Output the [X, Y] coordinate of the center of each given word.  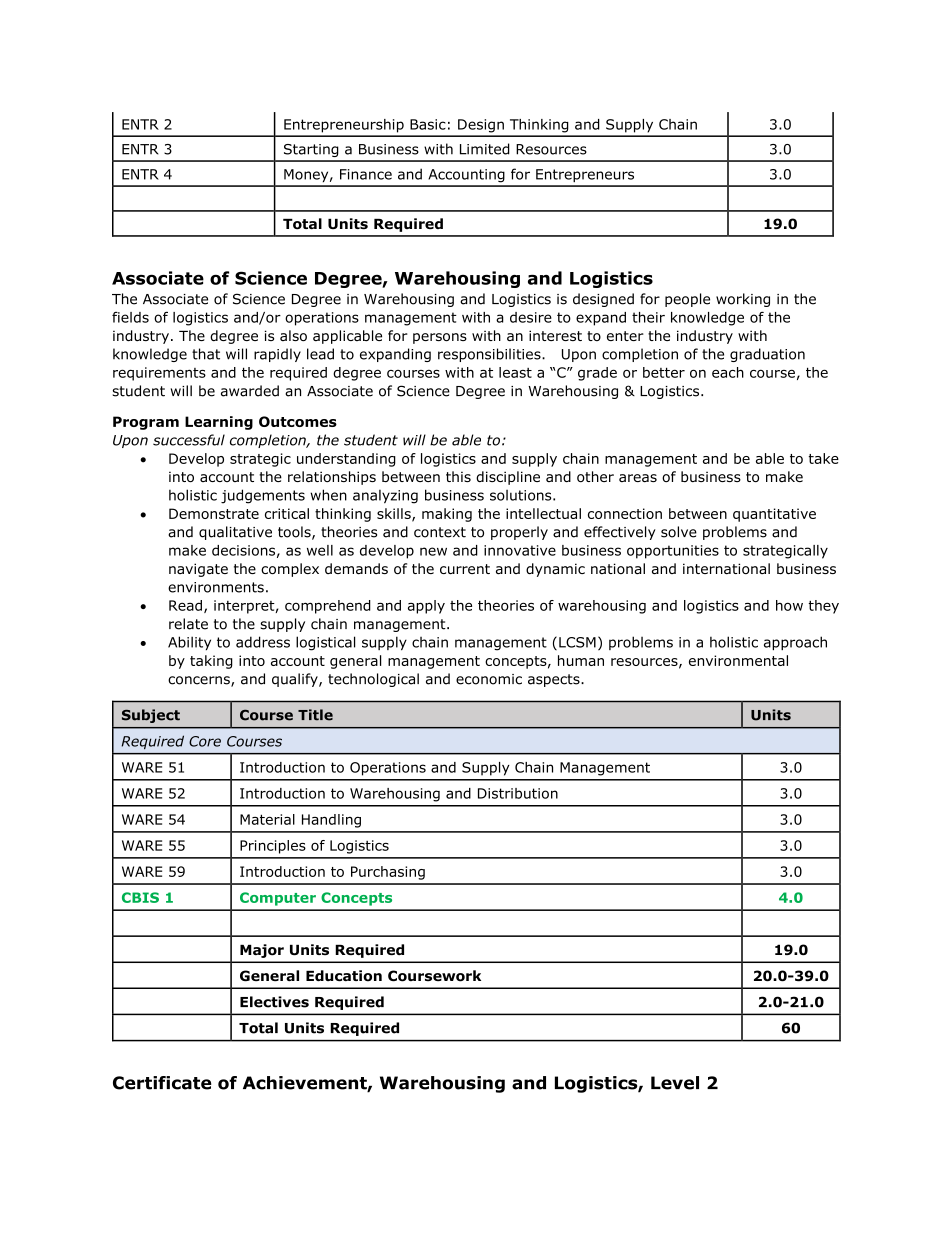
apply [426, 607]
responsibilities [490, 355]
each [728, 372]
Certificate [162, 1083]
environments [216, 587]
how [789, 605]
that [206, 354]
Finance [366, 174]
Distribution [518, 793]
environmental [738, 660]
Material [267, 819]
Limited [485, 149]
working [743, 300]
